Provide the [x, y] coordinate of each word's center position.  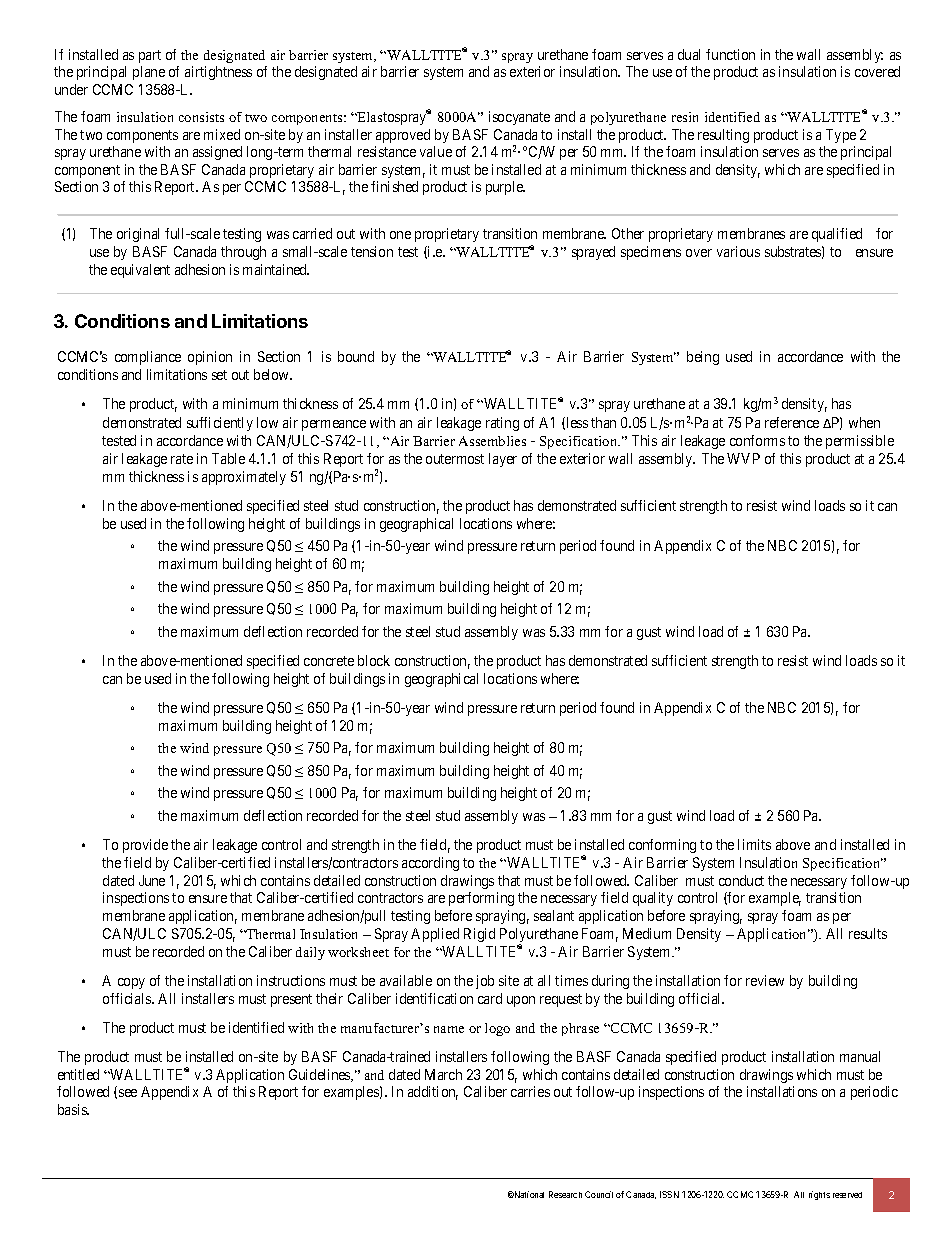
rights [819, 1195]
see [128, 1093]
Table [228, 458]
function [730, 54]
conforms [757, 440]
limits [754, 844]
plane [149, 73]
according [430, 864]
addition [433, 1093]
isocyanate [519, 118]
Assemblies [492, 441]
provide [145, 846]
